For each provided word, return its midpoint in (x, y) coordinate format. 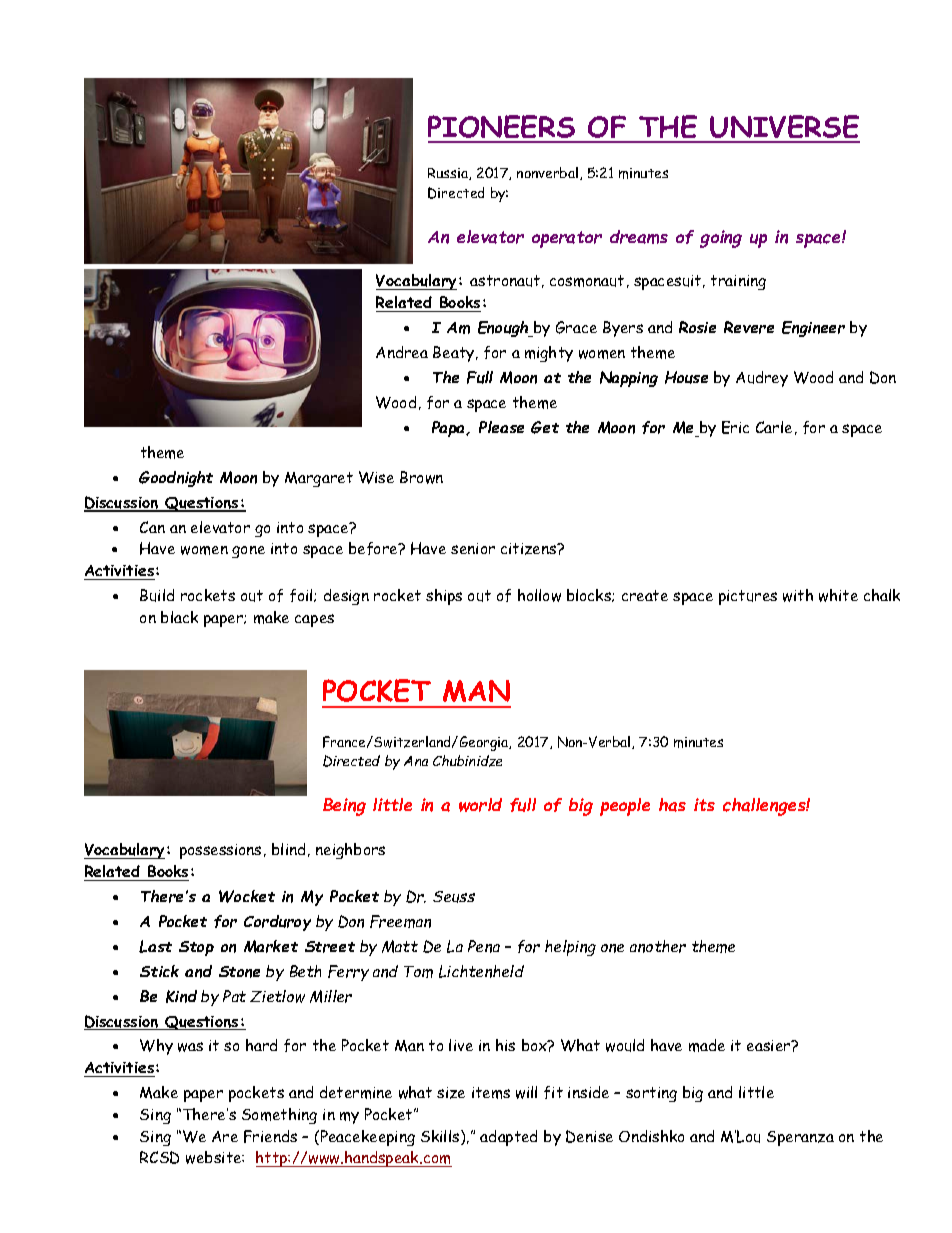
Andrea (402, 352)
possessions (220, 851)
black (179, 617)
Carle (774, 427)
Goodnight (176, 479)
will (526, 1092)
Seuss (454, 897)
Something (279, 1116)
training (738, 282)
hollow (539, 595)
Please (501, 427)
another (658, 946)
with (798, 595)
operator (567, 239)
